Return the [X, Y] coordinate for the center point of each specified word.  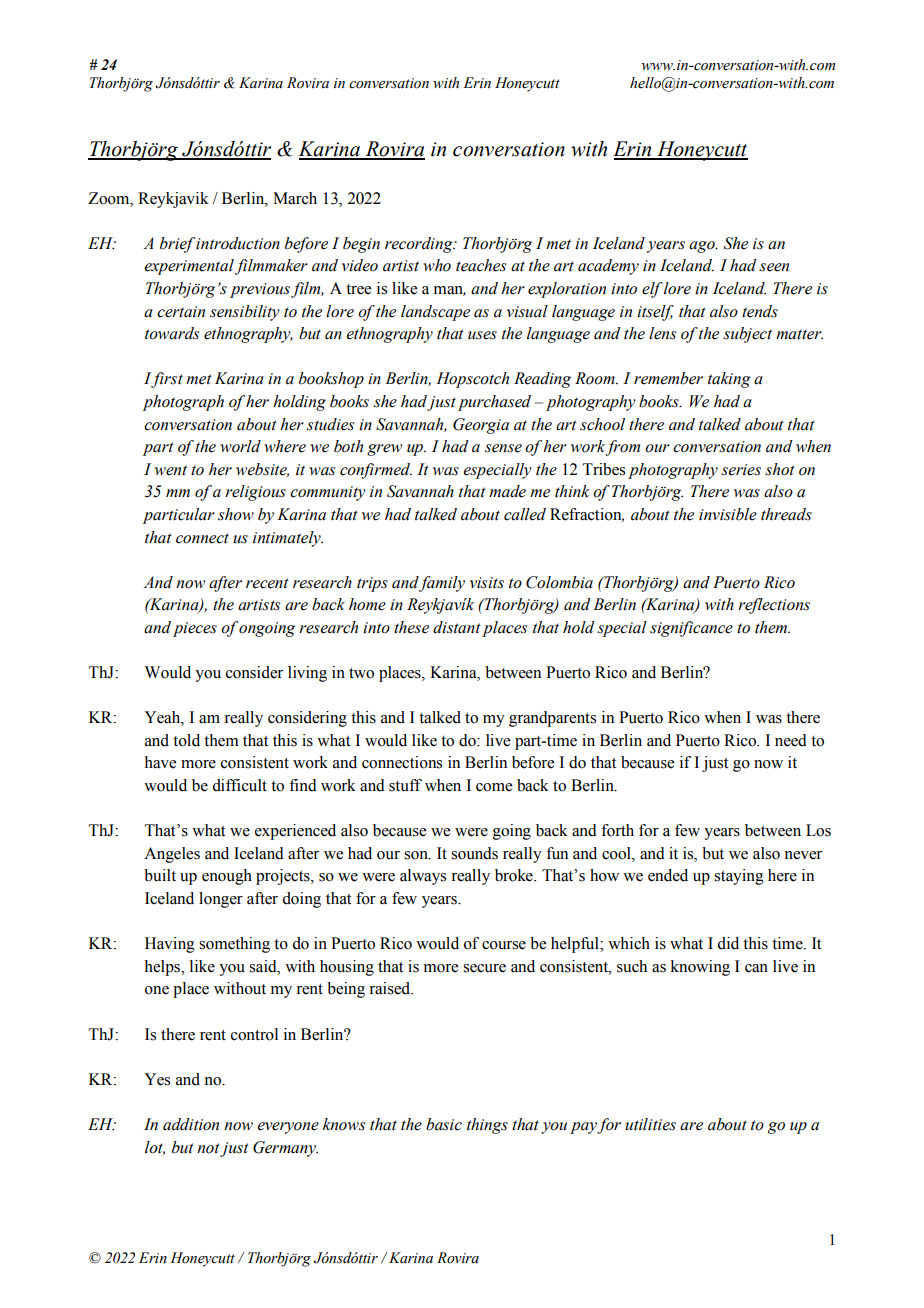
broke [515, 875]
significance [691, 629]
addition [191, 1124]
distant [457, 627]
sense [503, 448]
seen [774, 267]
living [307, 674]
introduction [238, 243]
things [487, 1126]
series [741, 470]
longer [221, 900]
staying [739, 877]
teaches [481, 265]
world [240, 446]
